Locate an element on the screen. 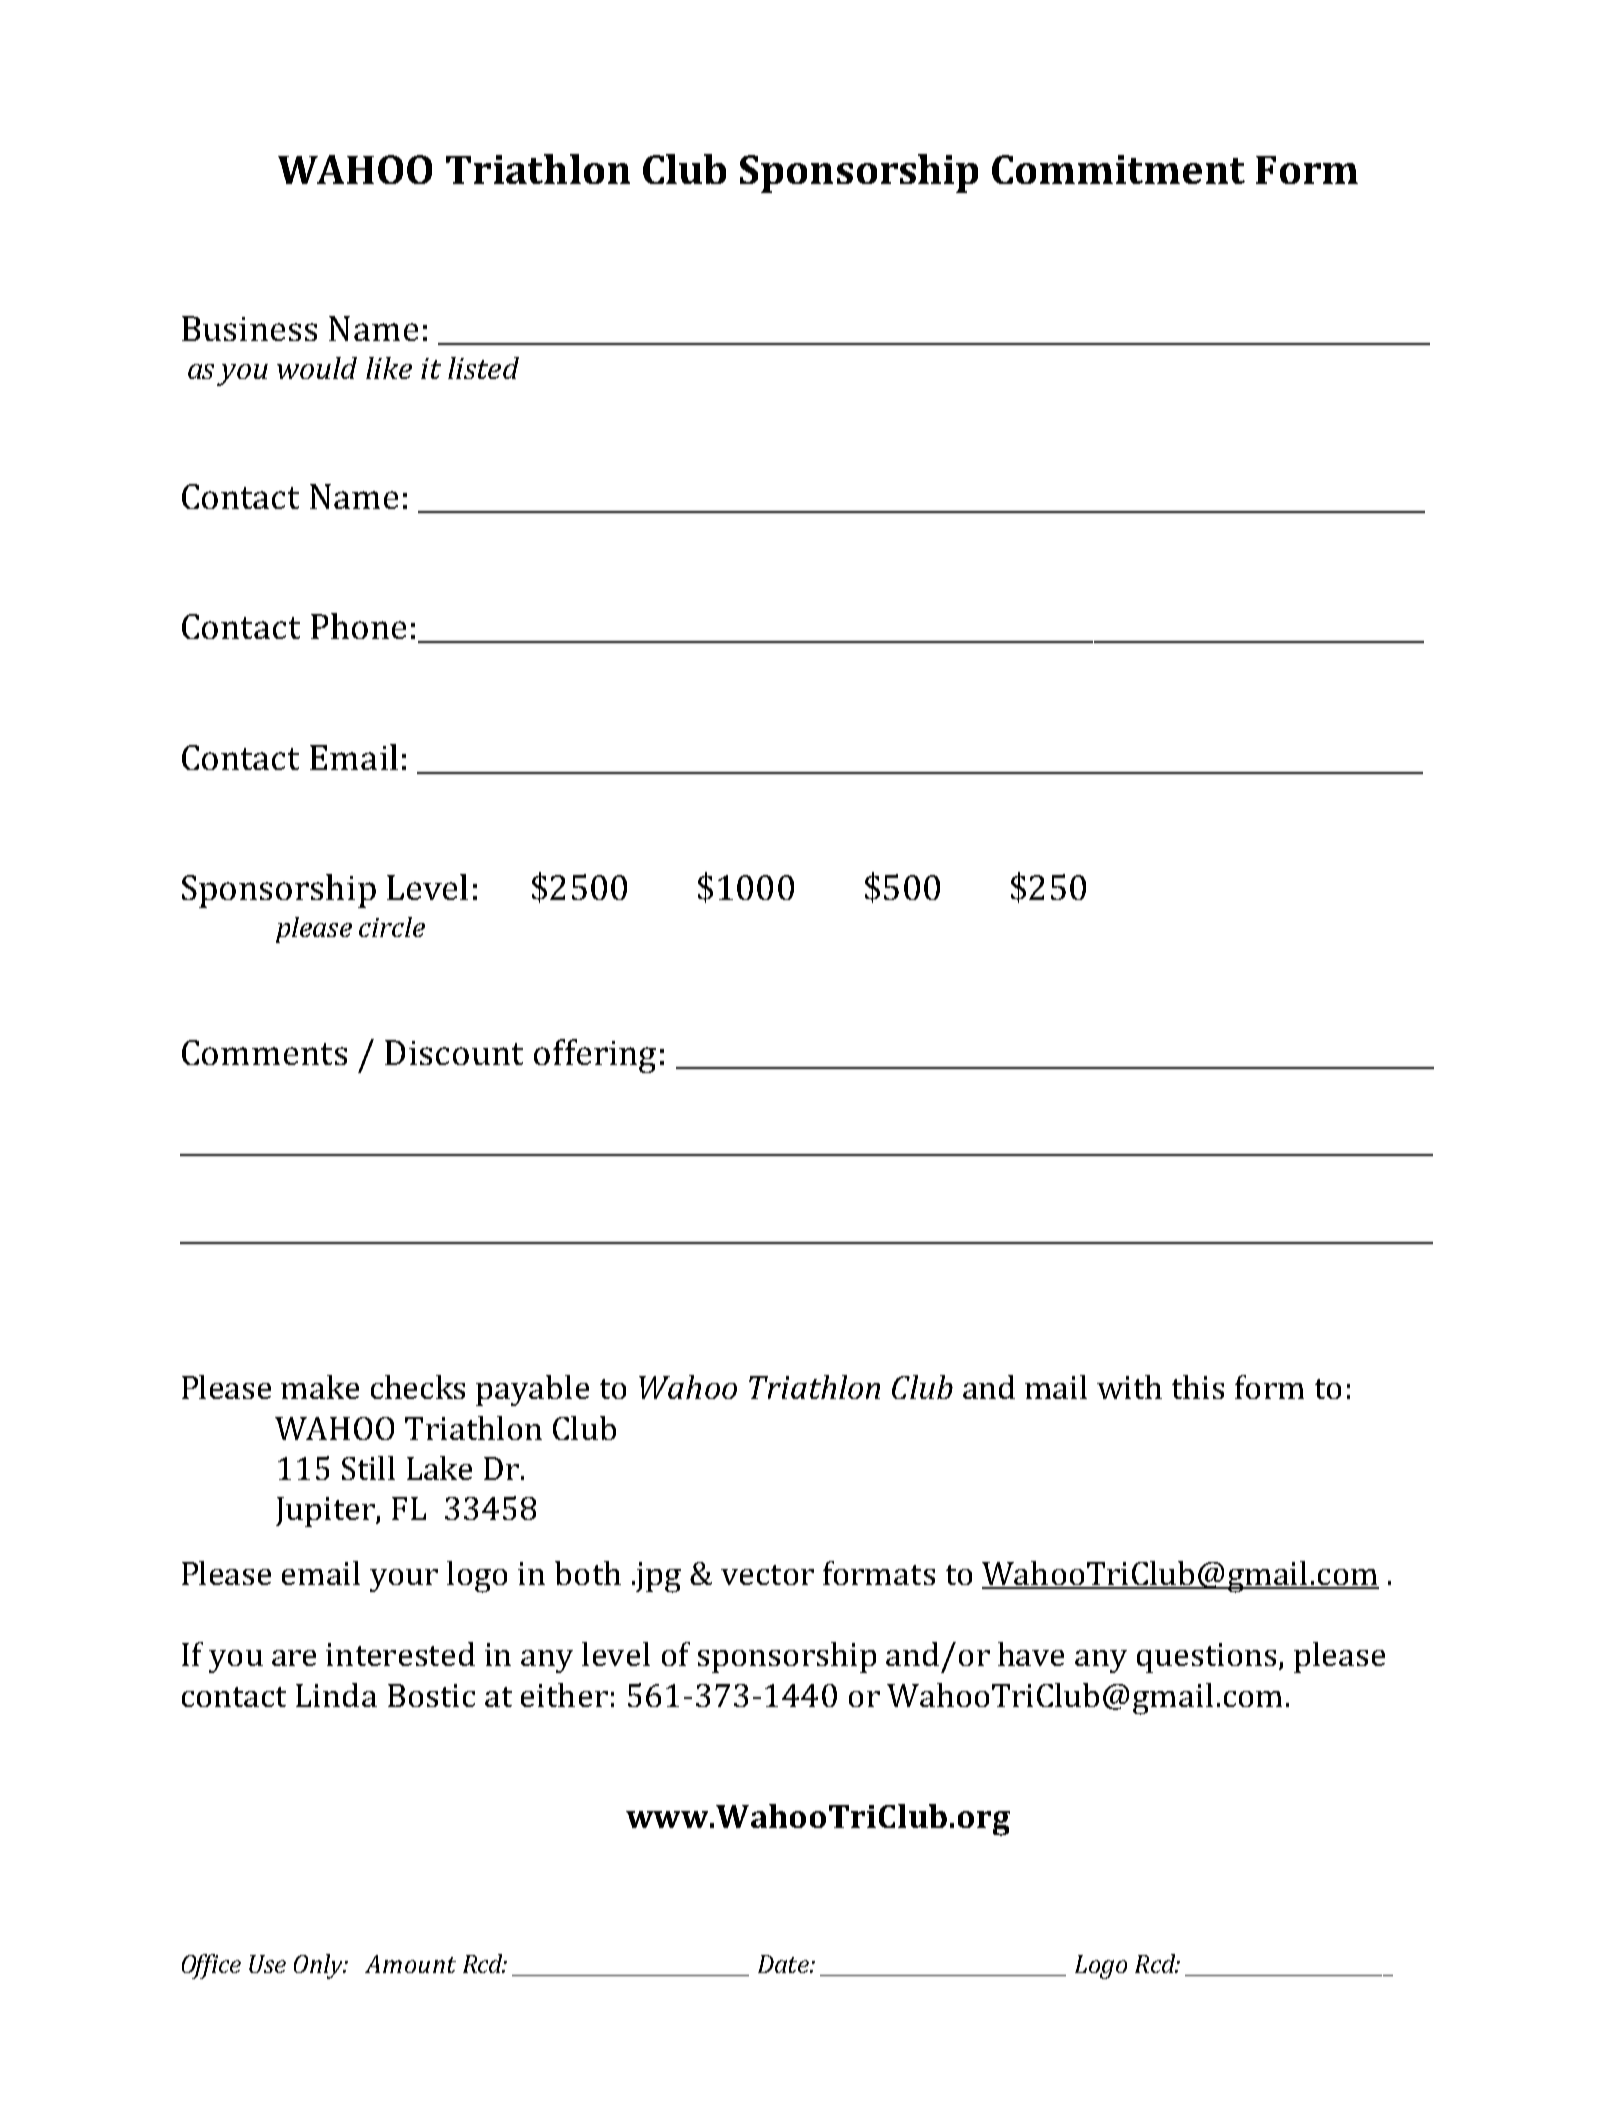 This screenshot has width=1624, height=2101. Business is located at coordinates (249, 328).
